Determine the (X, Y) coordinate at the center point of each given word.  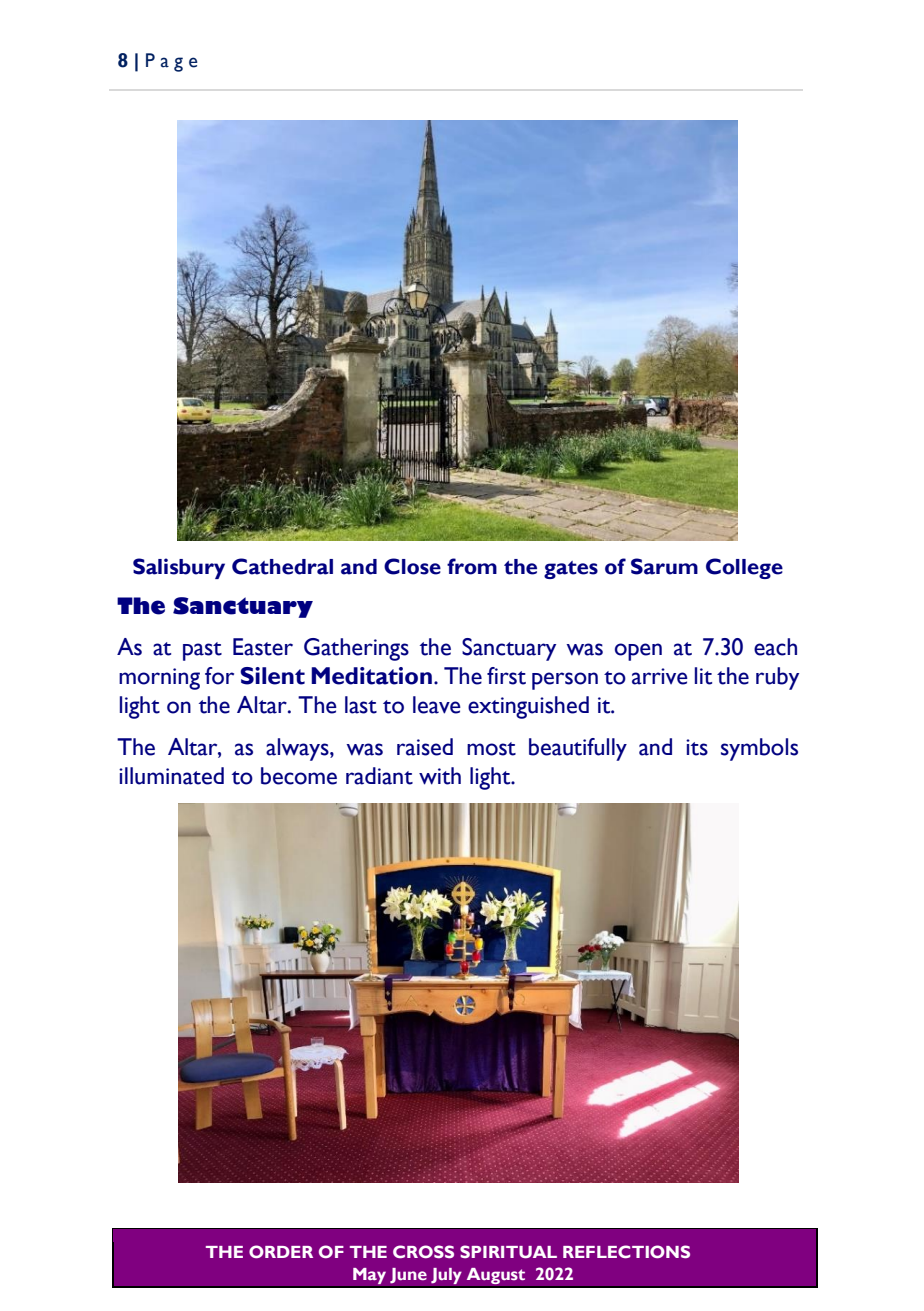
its (697, 747)
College (744, 568)
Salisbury (179, 568)
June (408, 1275)
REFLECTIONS (626, 1252)
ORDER (281, 1251)
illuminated (171, 776)
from (472, 566)
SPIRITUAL (508, 1252)
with (440, 776)
